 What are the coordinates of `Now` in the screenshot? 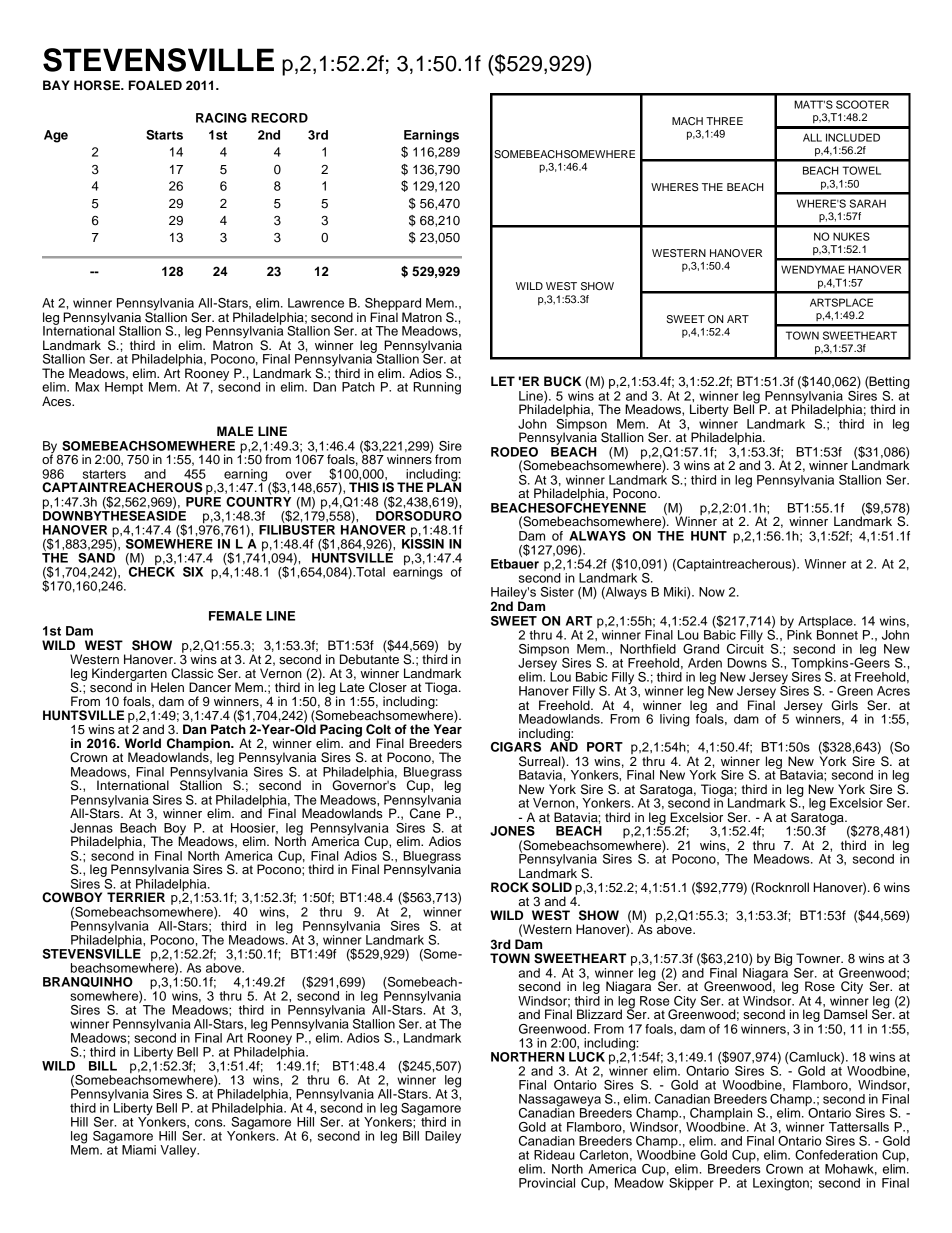 It's located at (712, 592).
